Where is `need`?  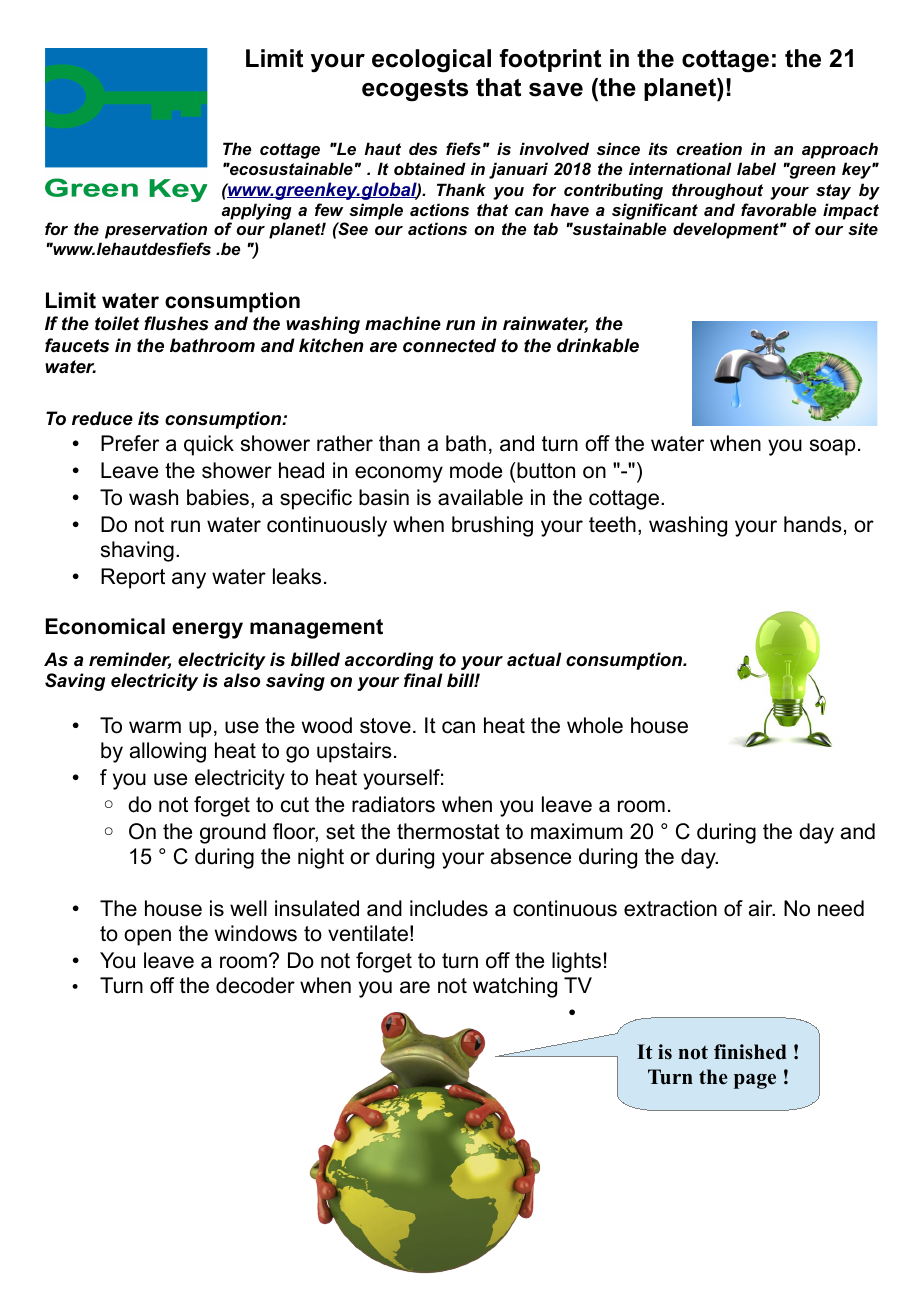
need is located at coordinates (841, 908).
